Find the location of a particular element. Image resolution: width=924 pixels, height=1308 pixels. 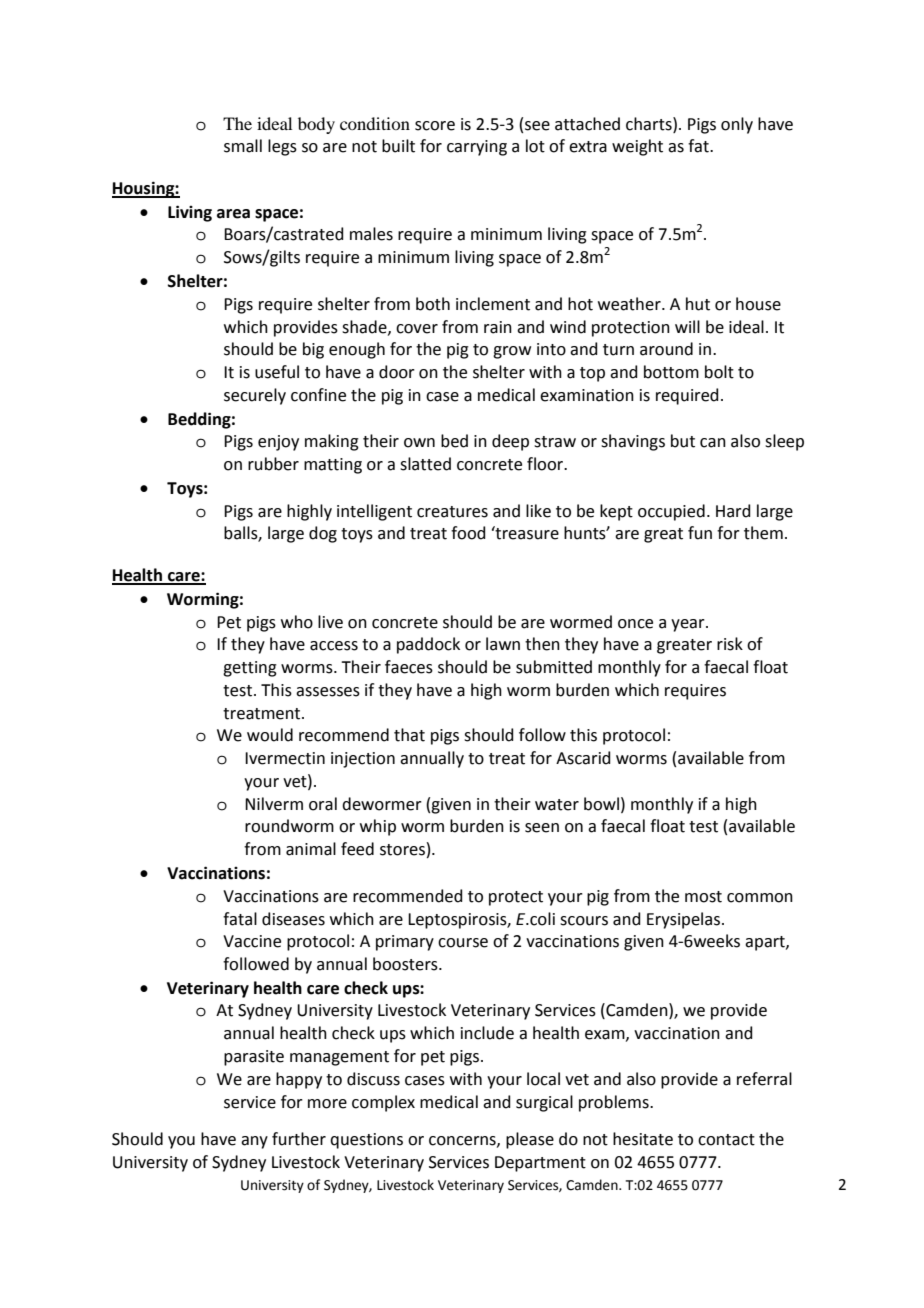

Hard is located at coordinates (733, 511).
